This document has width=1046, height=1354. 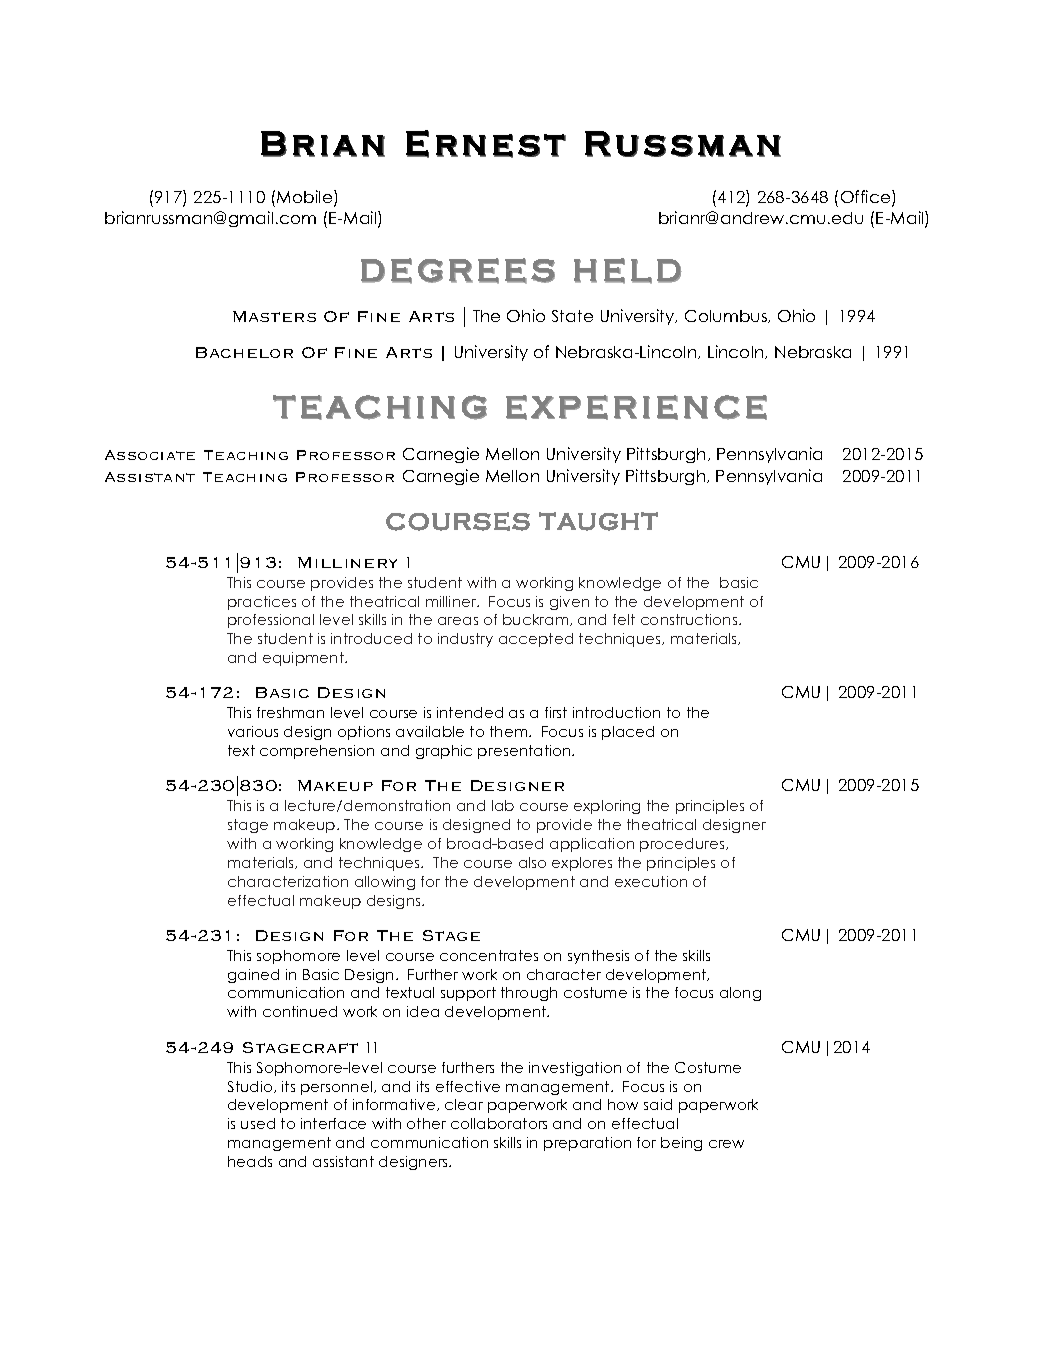 What do you see at coordinates (150, 455) in the document?
I see `Associate` at bounding box center [150, 455].
